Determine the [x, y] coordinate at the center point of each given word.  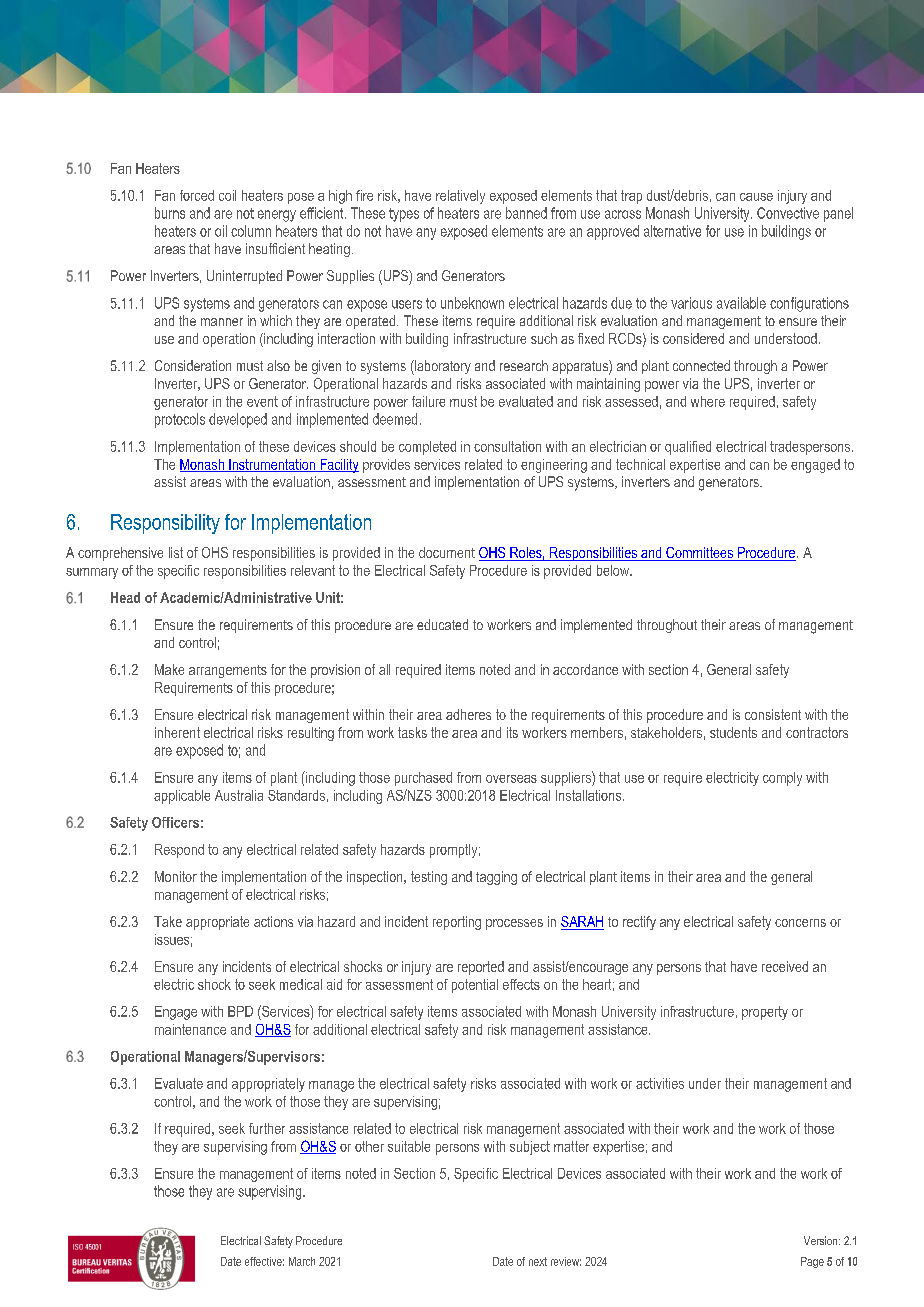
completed [427, 448]
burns [170, 213]
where [708, 401]
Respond [179, 851]
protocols [180, 420]
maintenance [190, 1029]
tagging [496, 878]
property [765, 1013]
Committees [700, 554]
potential [475, 986]
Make [169, 669]
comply [782, 779]
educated [442, 624]
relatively [460, 197]
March [302, 1261]
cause [756, 197]
